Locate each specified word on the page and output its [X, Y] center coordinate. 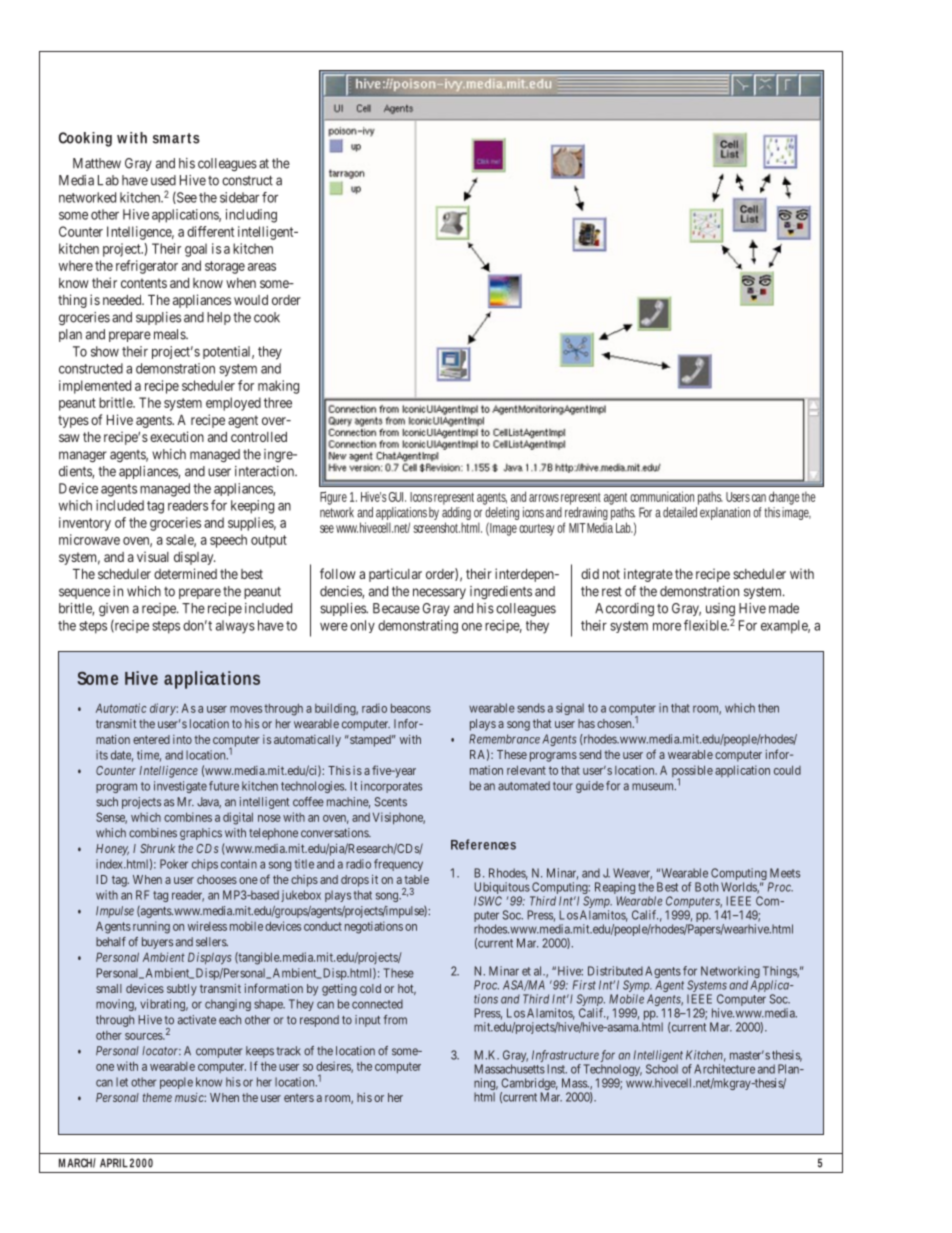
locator [161, 1051]
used [163, 180]
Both [706, 887]
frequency [398, 865]
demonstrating [418, 627]
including [251, 216]
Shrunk [157, 848]
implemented [95, 387]
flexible [706, 625]
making [278, 387]
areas [262, 267]
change [784, 498]
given [114, 610]
